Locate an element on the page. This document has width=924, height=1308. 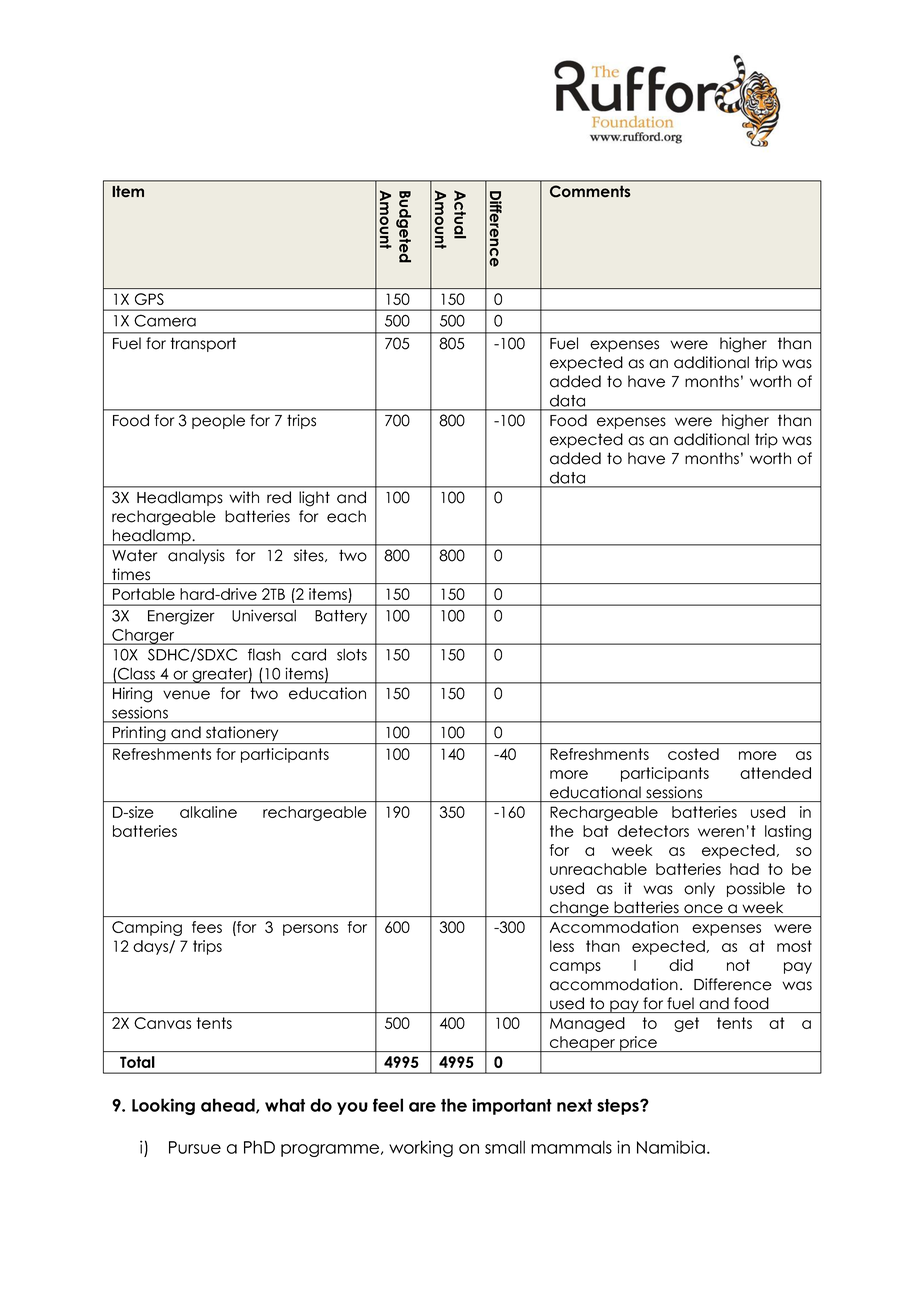
Comments is located at coordinates (590, 191).
